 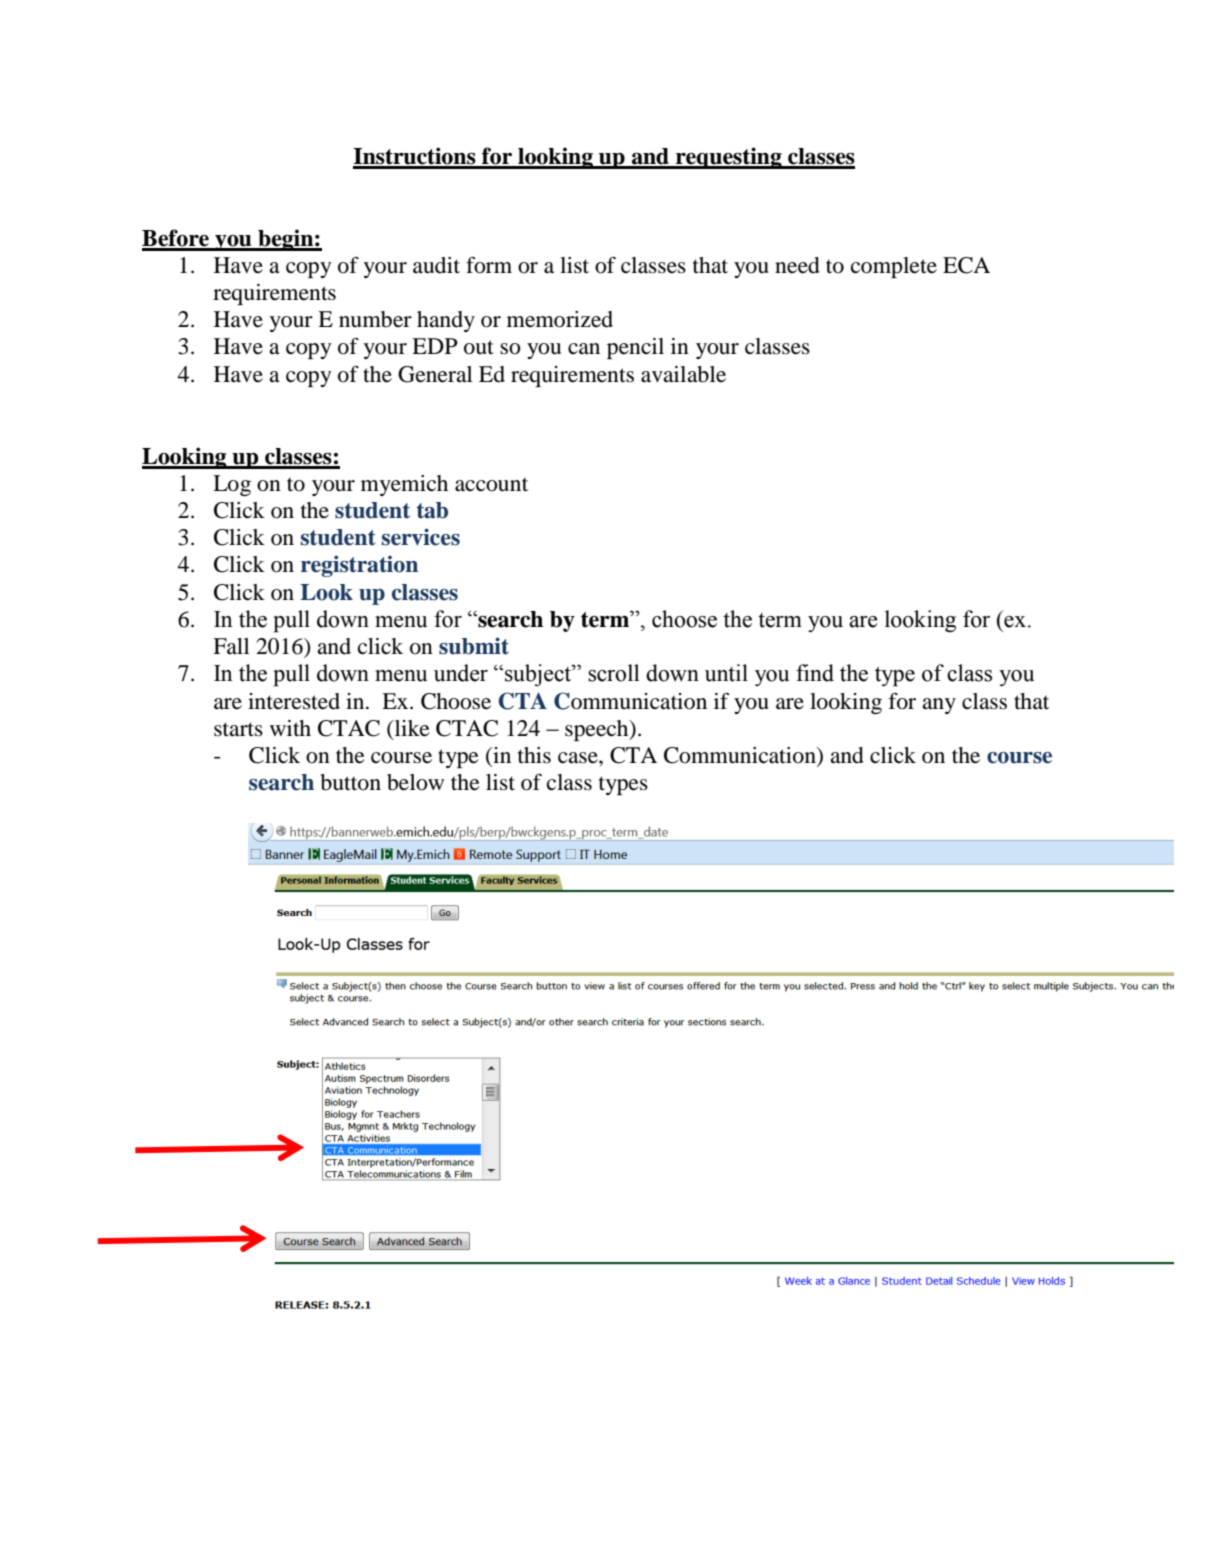 I want to click on requesting, so click(x=729, y=158).
